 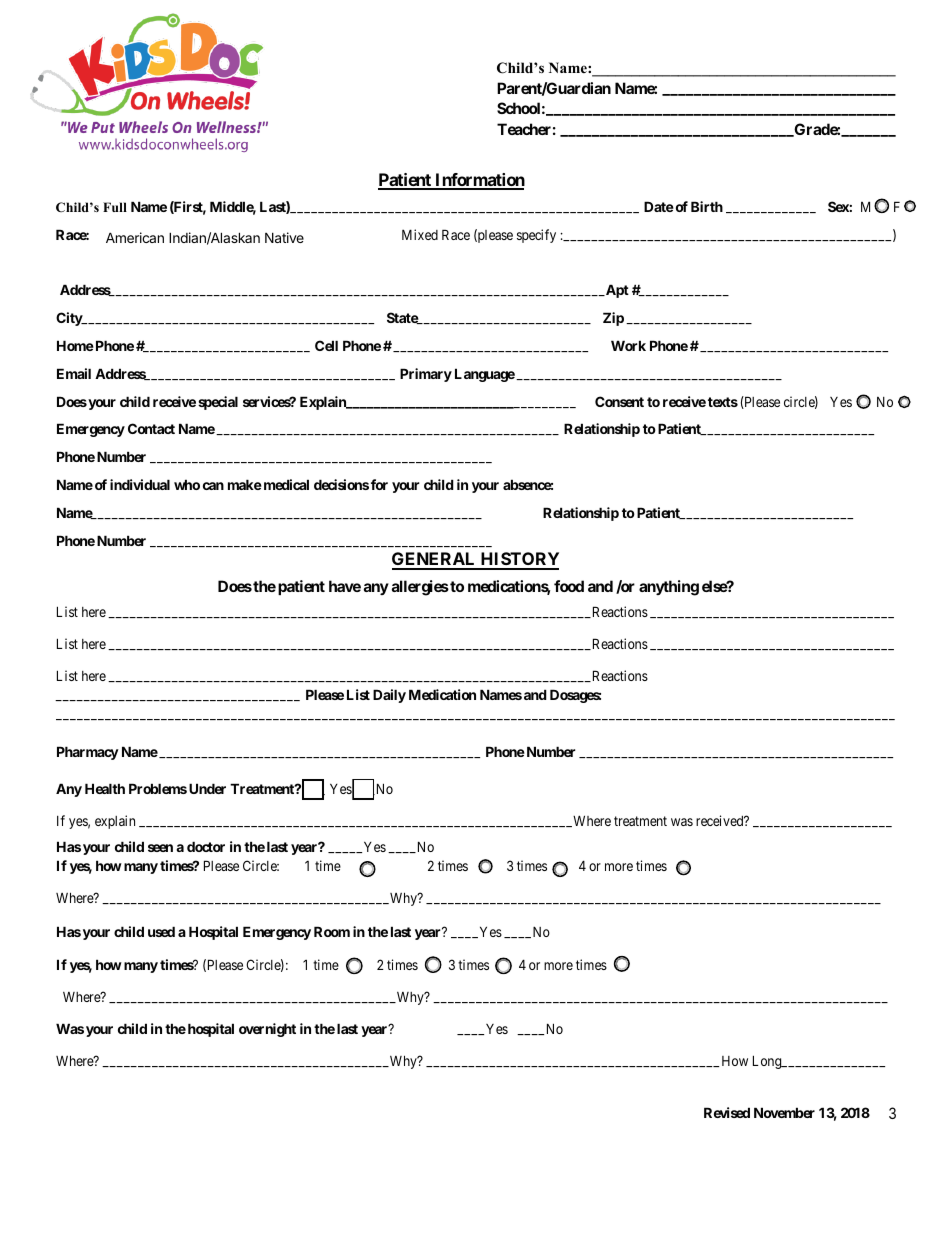 I want to click on individual, so click(x=140, y=484).
